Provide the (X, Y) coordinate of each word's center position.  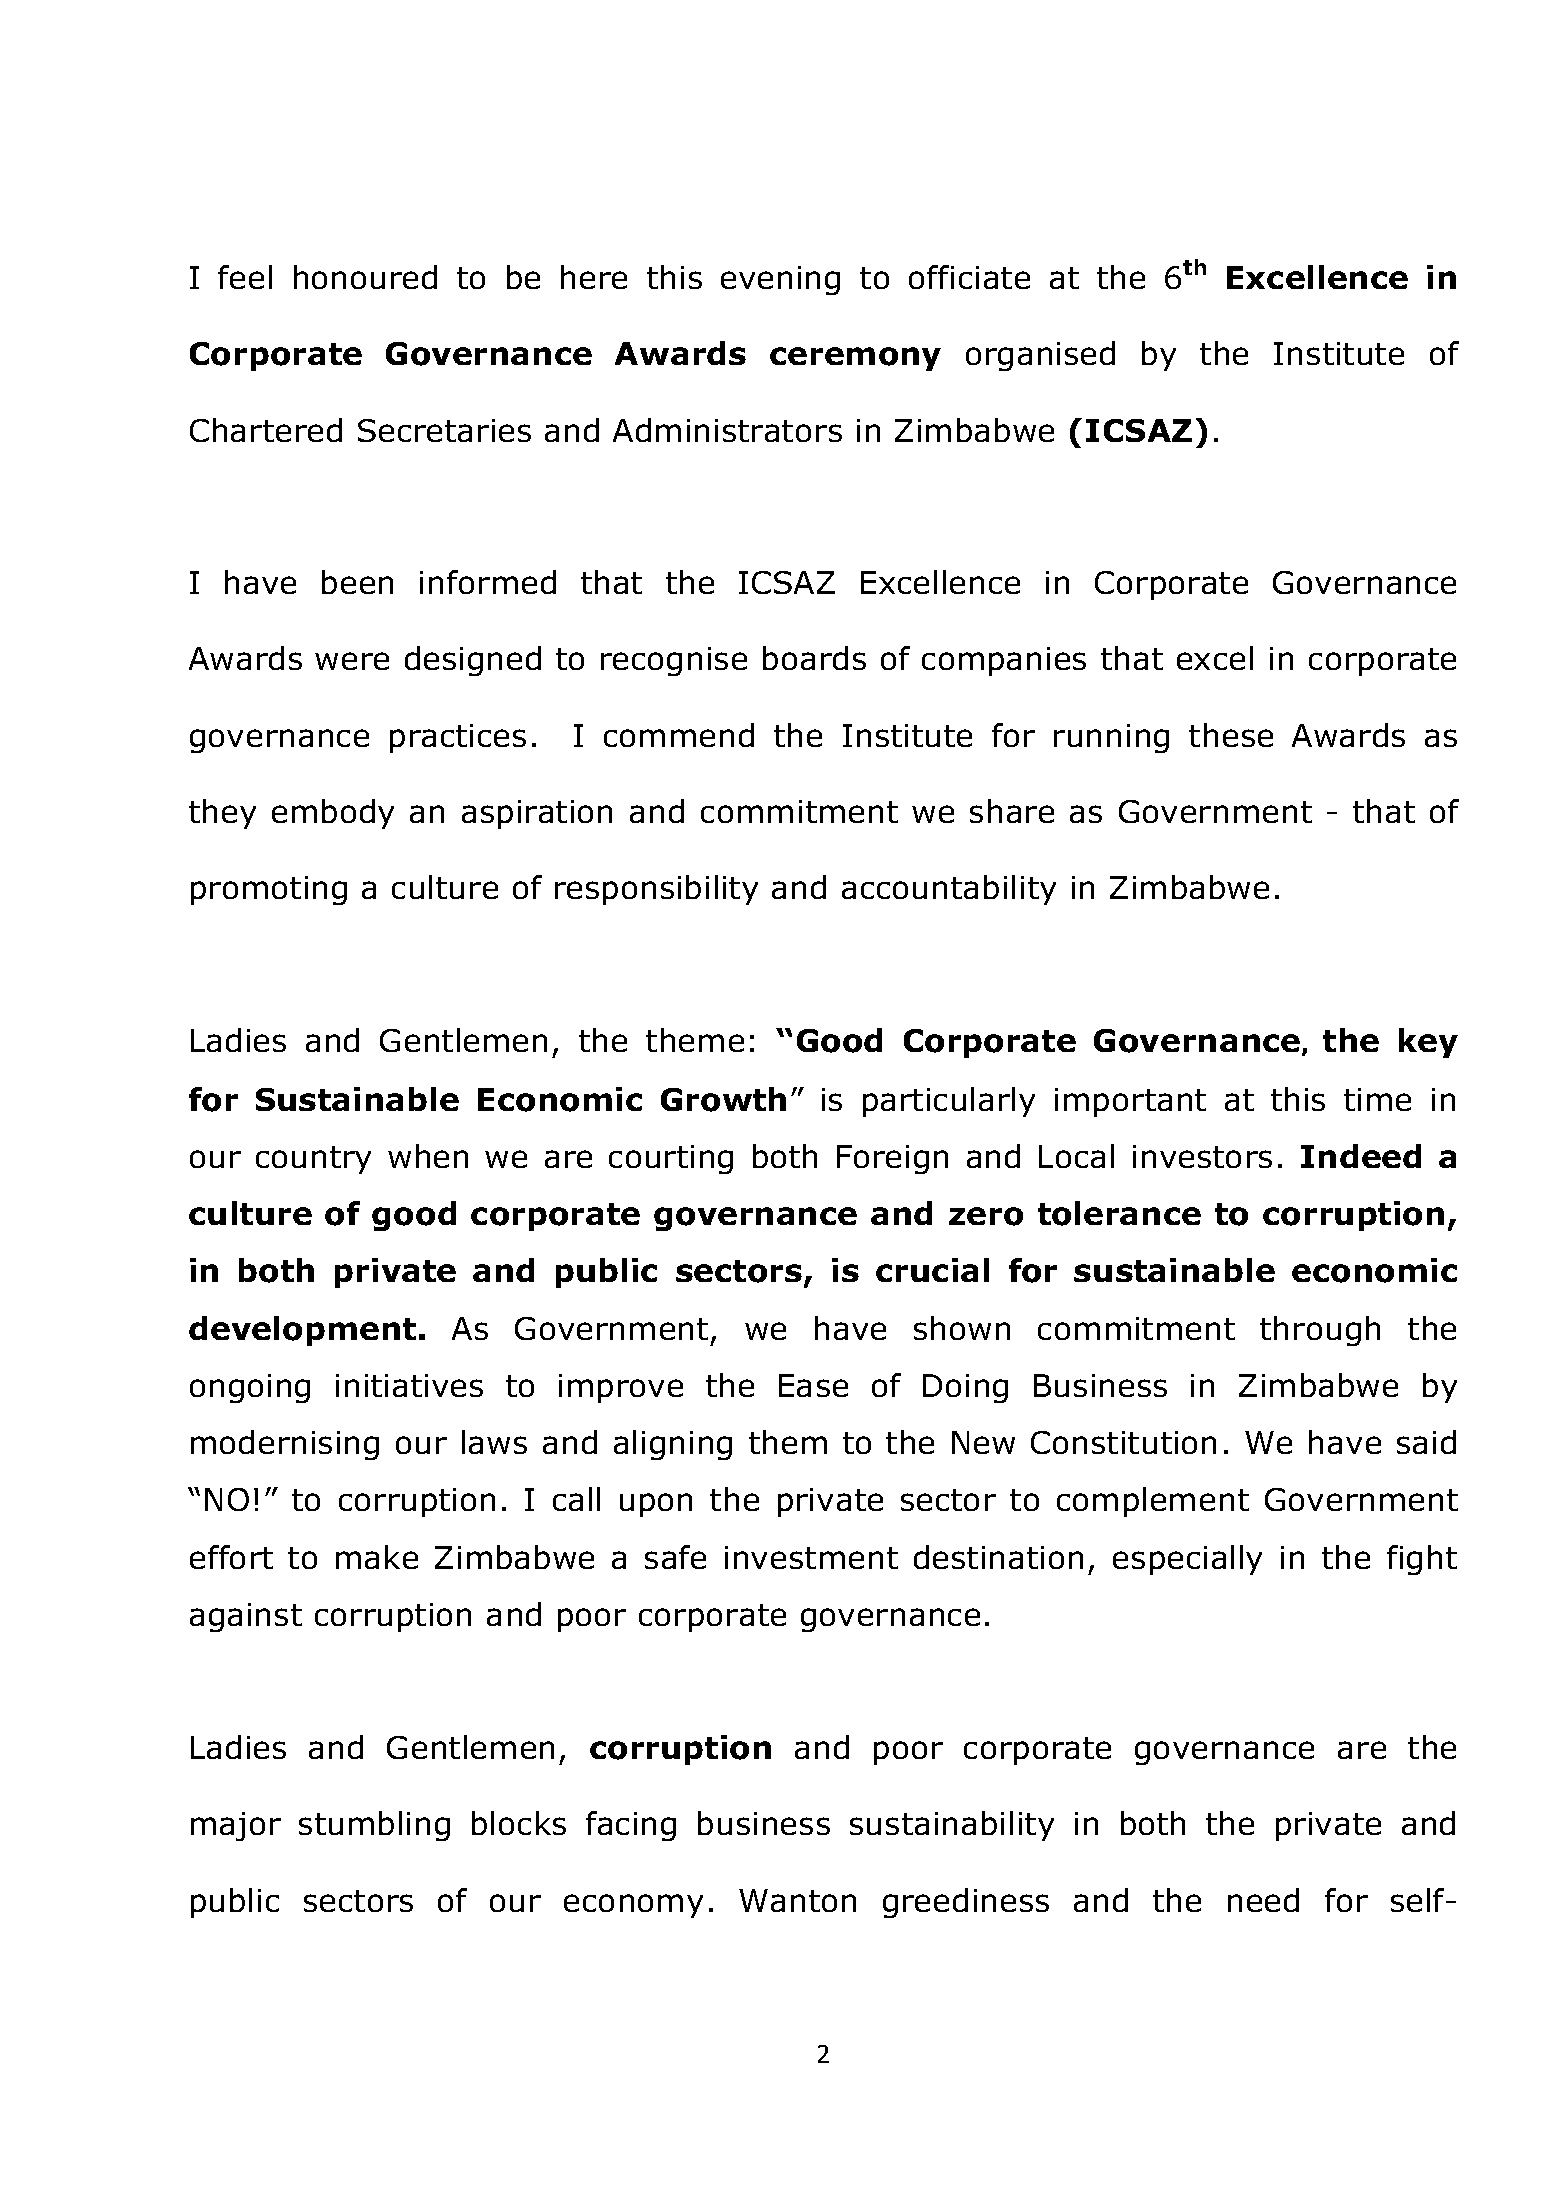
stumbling (374, 1826)
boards (814, 658)
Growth (723, 1099)
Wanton (797, 1900)
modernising (285, 1445)
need (1263, 1900)
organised (1040, 356)
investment (811, 1557)
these (1231, 735)
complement (1153, 1502)
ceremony (855, 359)
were (352, 661)
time (1377, 1099)
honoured (365, 277)
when (428, 1156)
